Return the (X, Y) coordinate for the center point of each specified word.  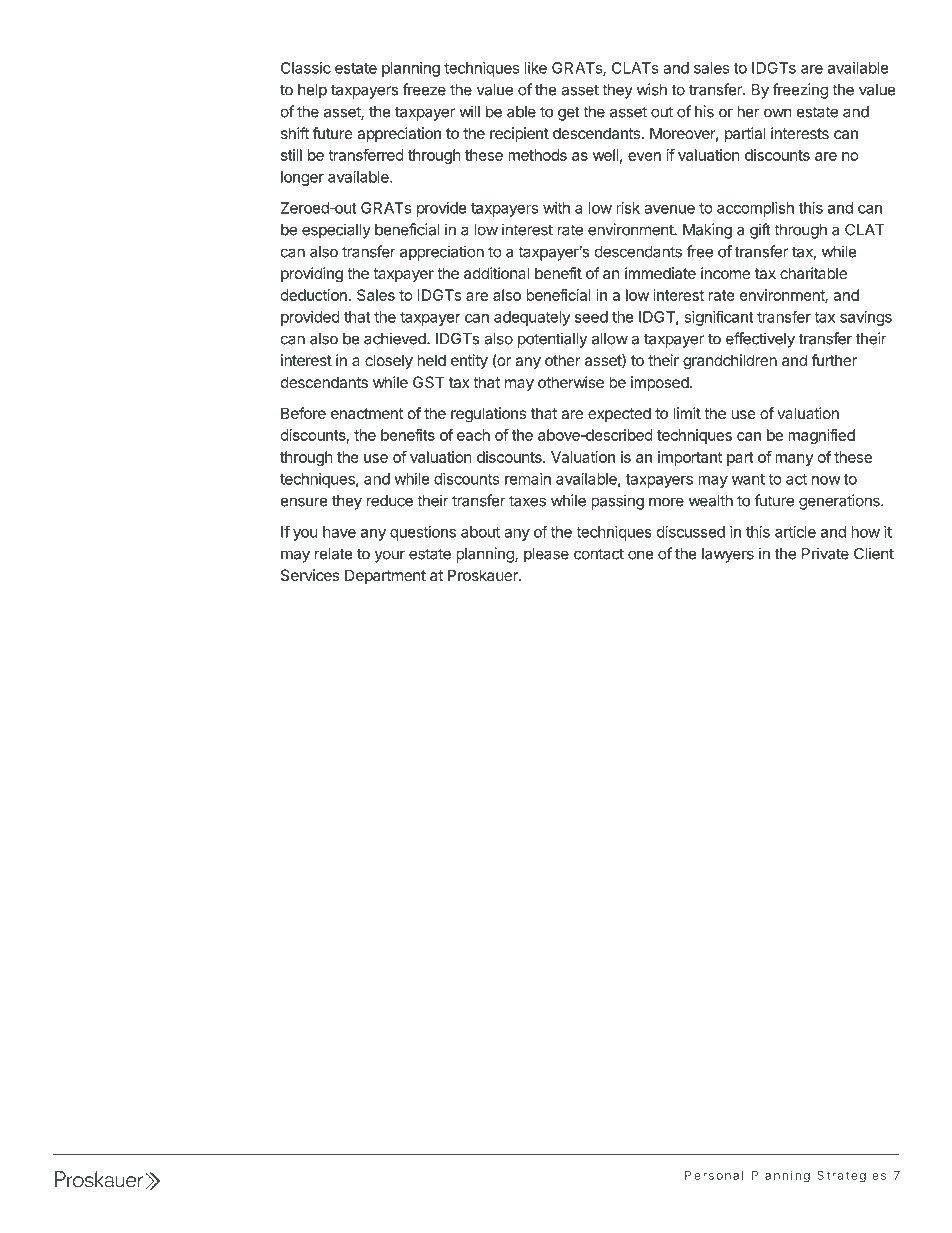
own (778, 113)
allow (610, 339)
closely (389, 362)
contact (599, 554)
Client (874, 553)
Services (310, 575)
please (546, 555)
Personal (714, 1175)
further (834, 360)
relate (334, 554)
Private (825, 553)
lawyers (728, 555)
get (569, 113)
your (390, 556)
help (312, 91)
